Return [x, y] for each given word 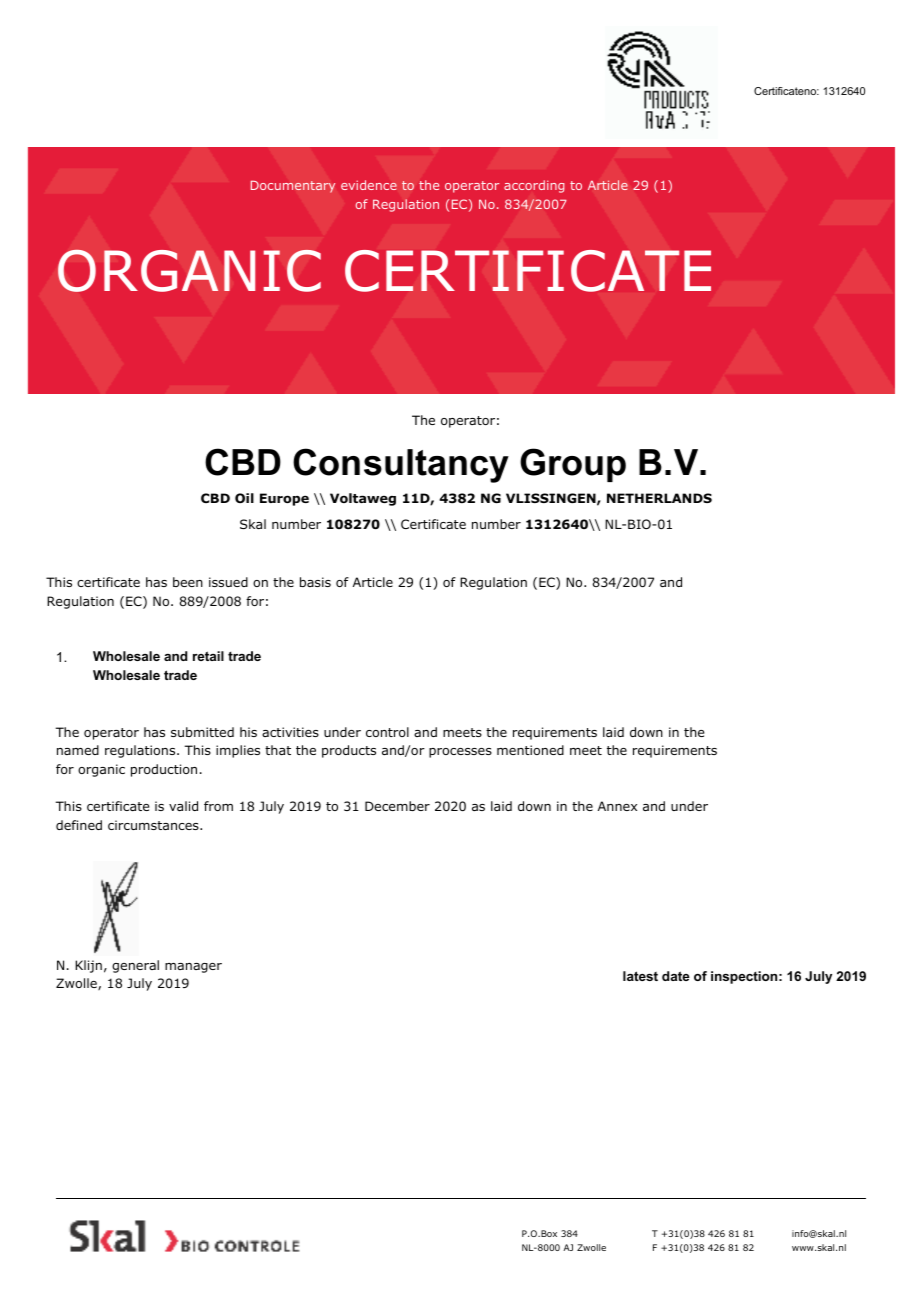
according [534, 186]
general [135, 966]
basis [315, 582]
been [188, 582]
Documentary [293, 186]
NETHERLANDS [659, 498]
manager [193, 968]
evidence [369, 185]
